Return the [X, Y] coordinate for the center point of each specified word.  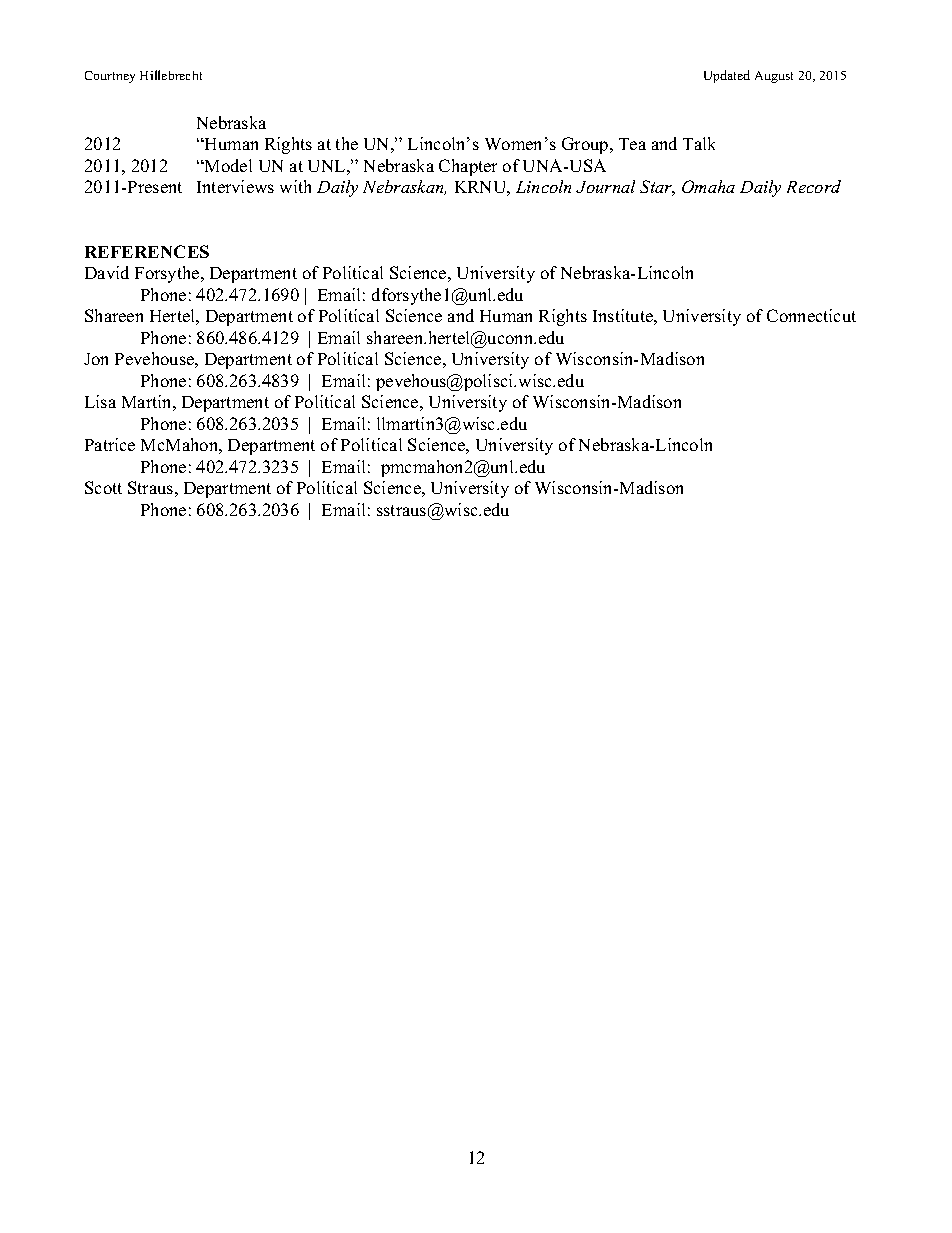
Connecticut [811, 315]
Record [814, 186]
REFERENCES [147, 251]
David [107, 272]
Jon [96, 359]
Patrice [110, 444]
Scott [103, 487]
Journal [605, 186]
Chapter [468, 167]
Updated [727, 76]
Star [657, 188]
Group [586, 145]
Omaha [708, 186]
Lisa [100, 401]
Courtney [110, 77]
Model [227, 165]
